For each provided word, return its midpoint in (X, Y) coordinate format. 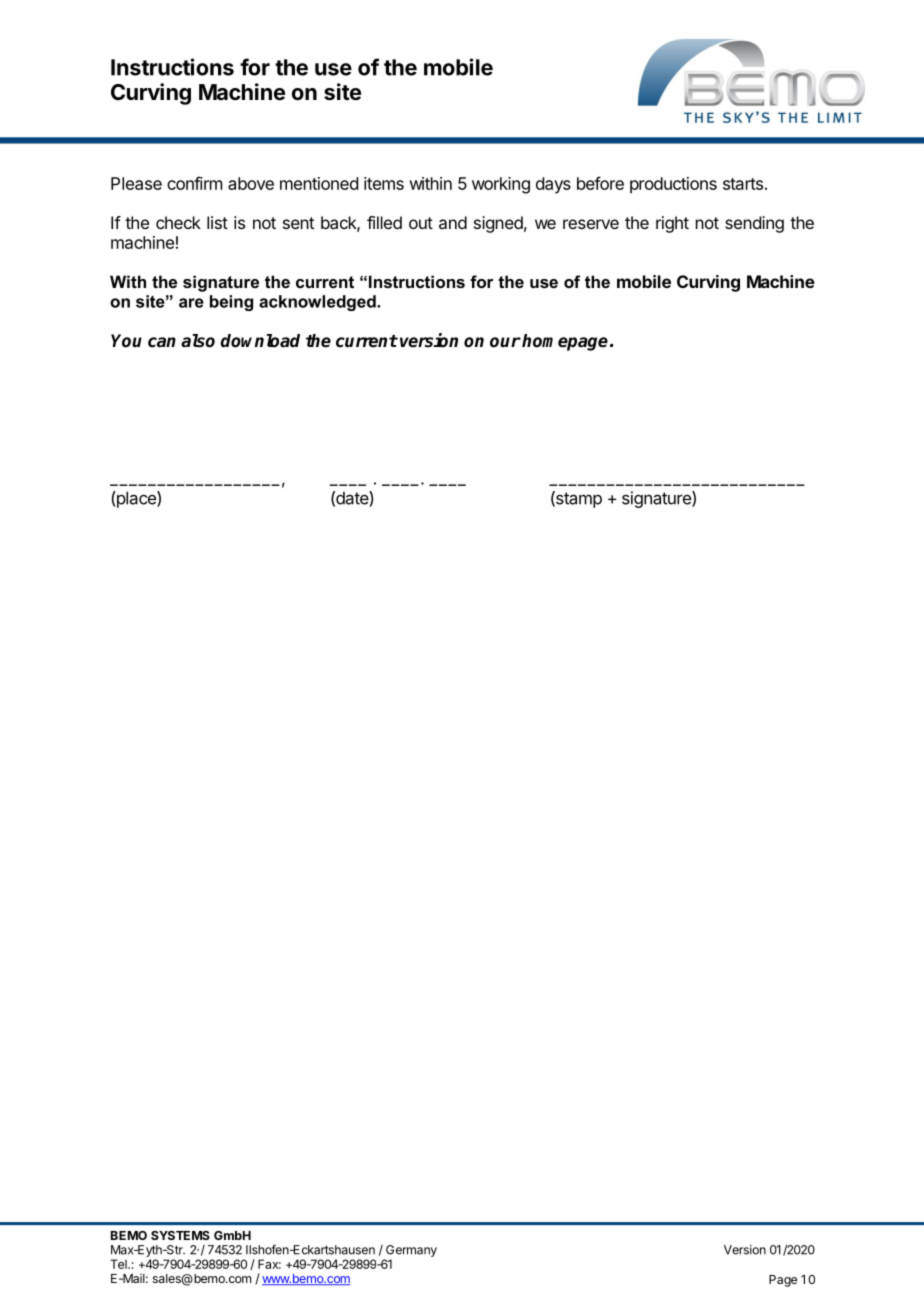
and (453, 222)
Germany (411, 1251)
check (178, 222)
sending (754, 224)
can (162, 342)
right (672, 224)
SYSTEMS (180, 1235)
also (198, 341)
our (505, 342)
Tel (119, 1264)
